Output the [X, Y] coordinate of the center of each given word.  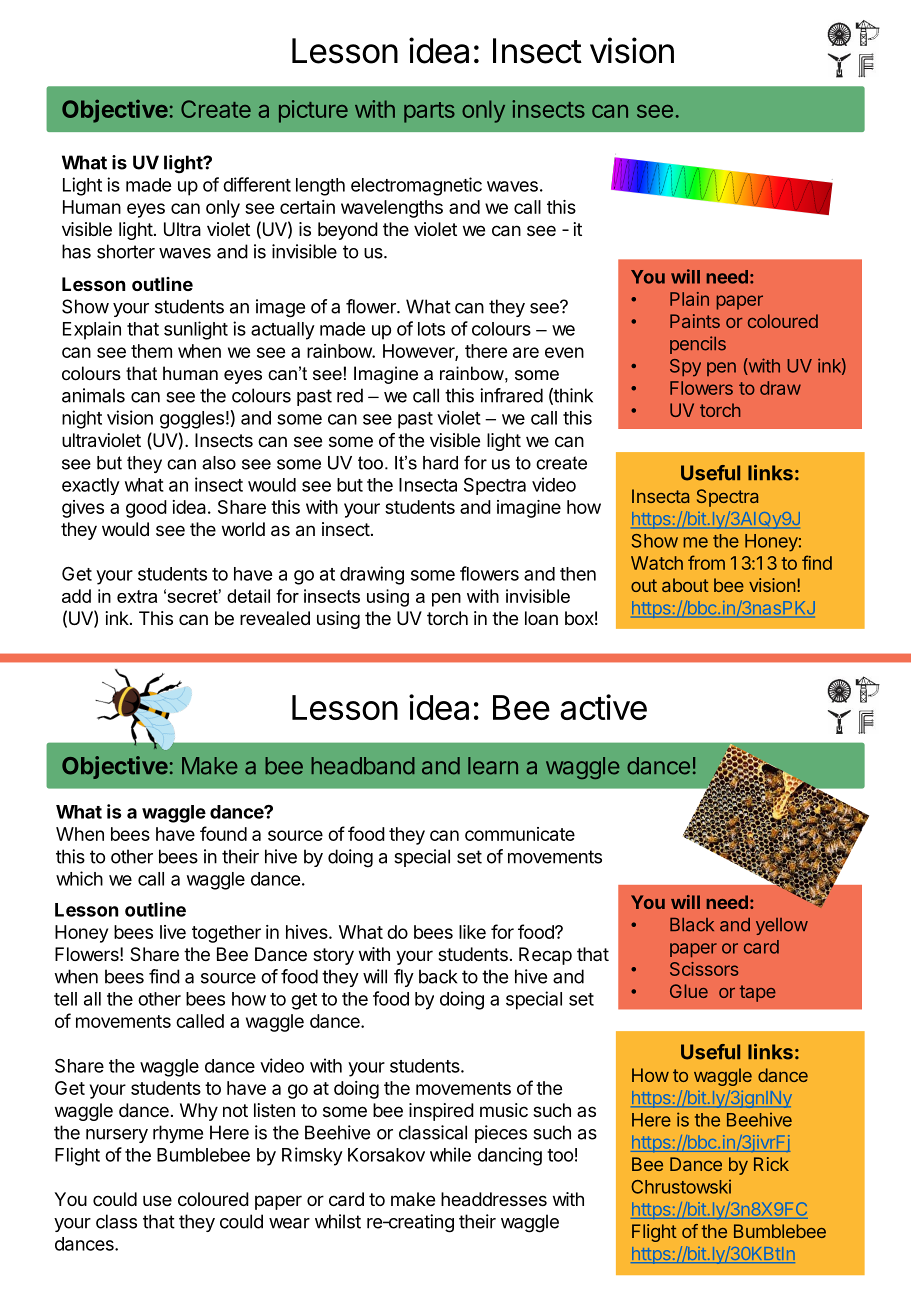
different [257, 184]
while [450, 1154]
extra [137, 596]
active [603, 707]
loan [541, 618]
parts [429, 112]
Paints [695, 321]
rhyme [178, 1134]
